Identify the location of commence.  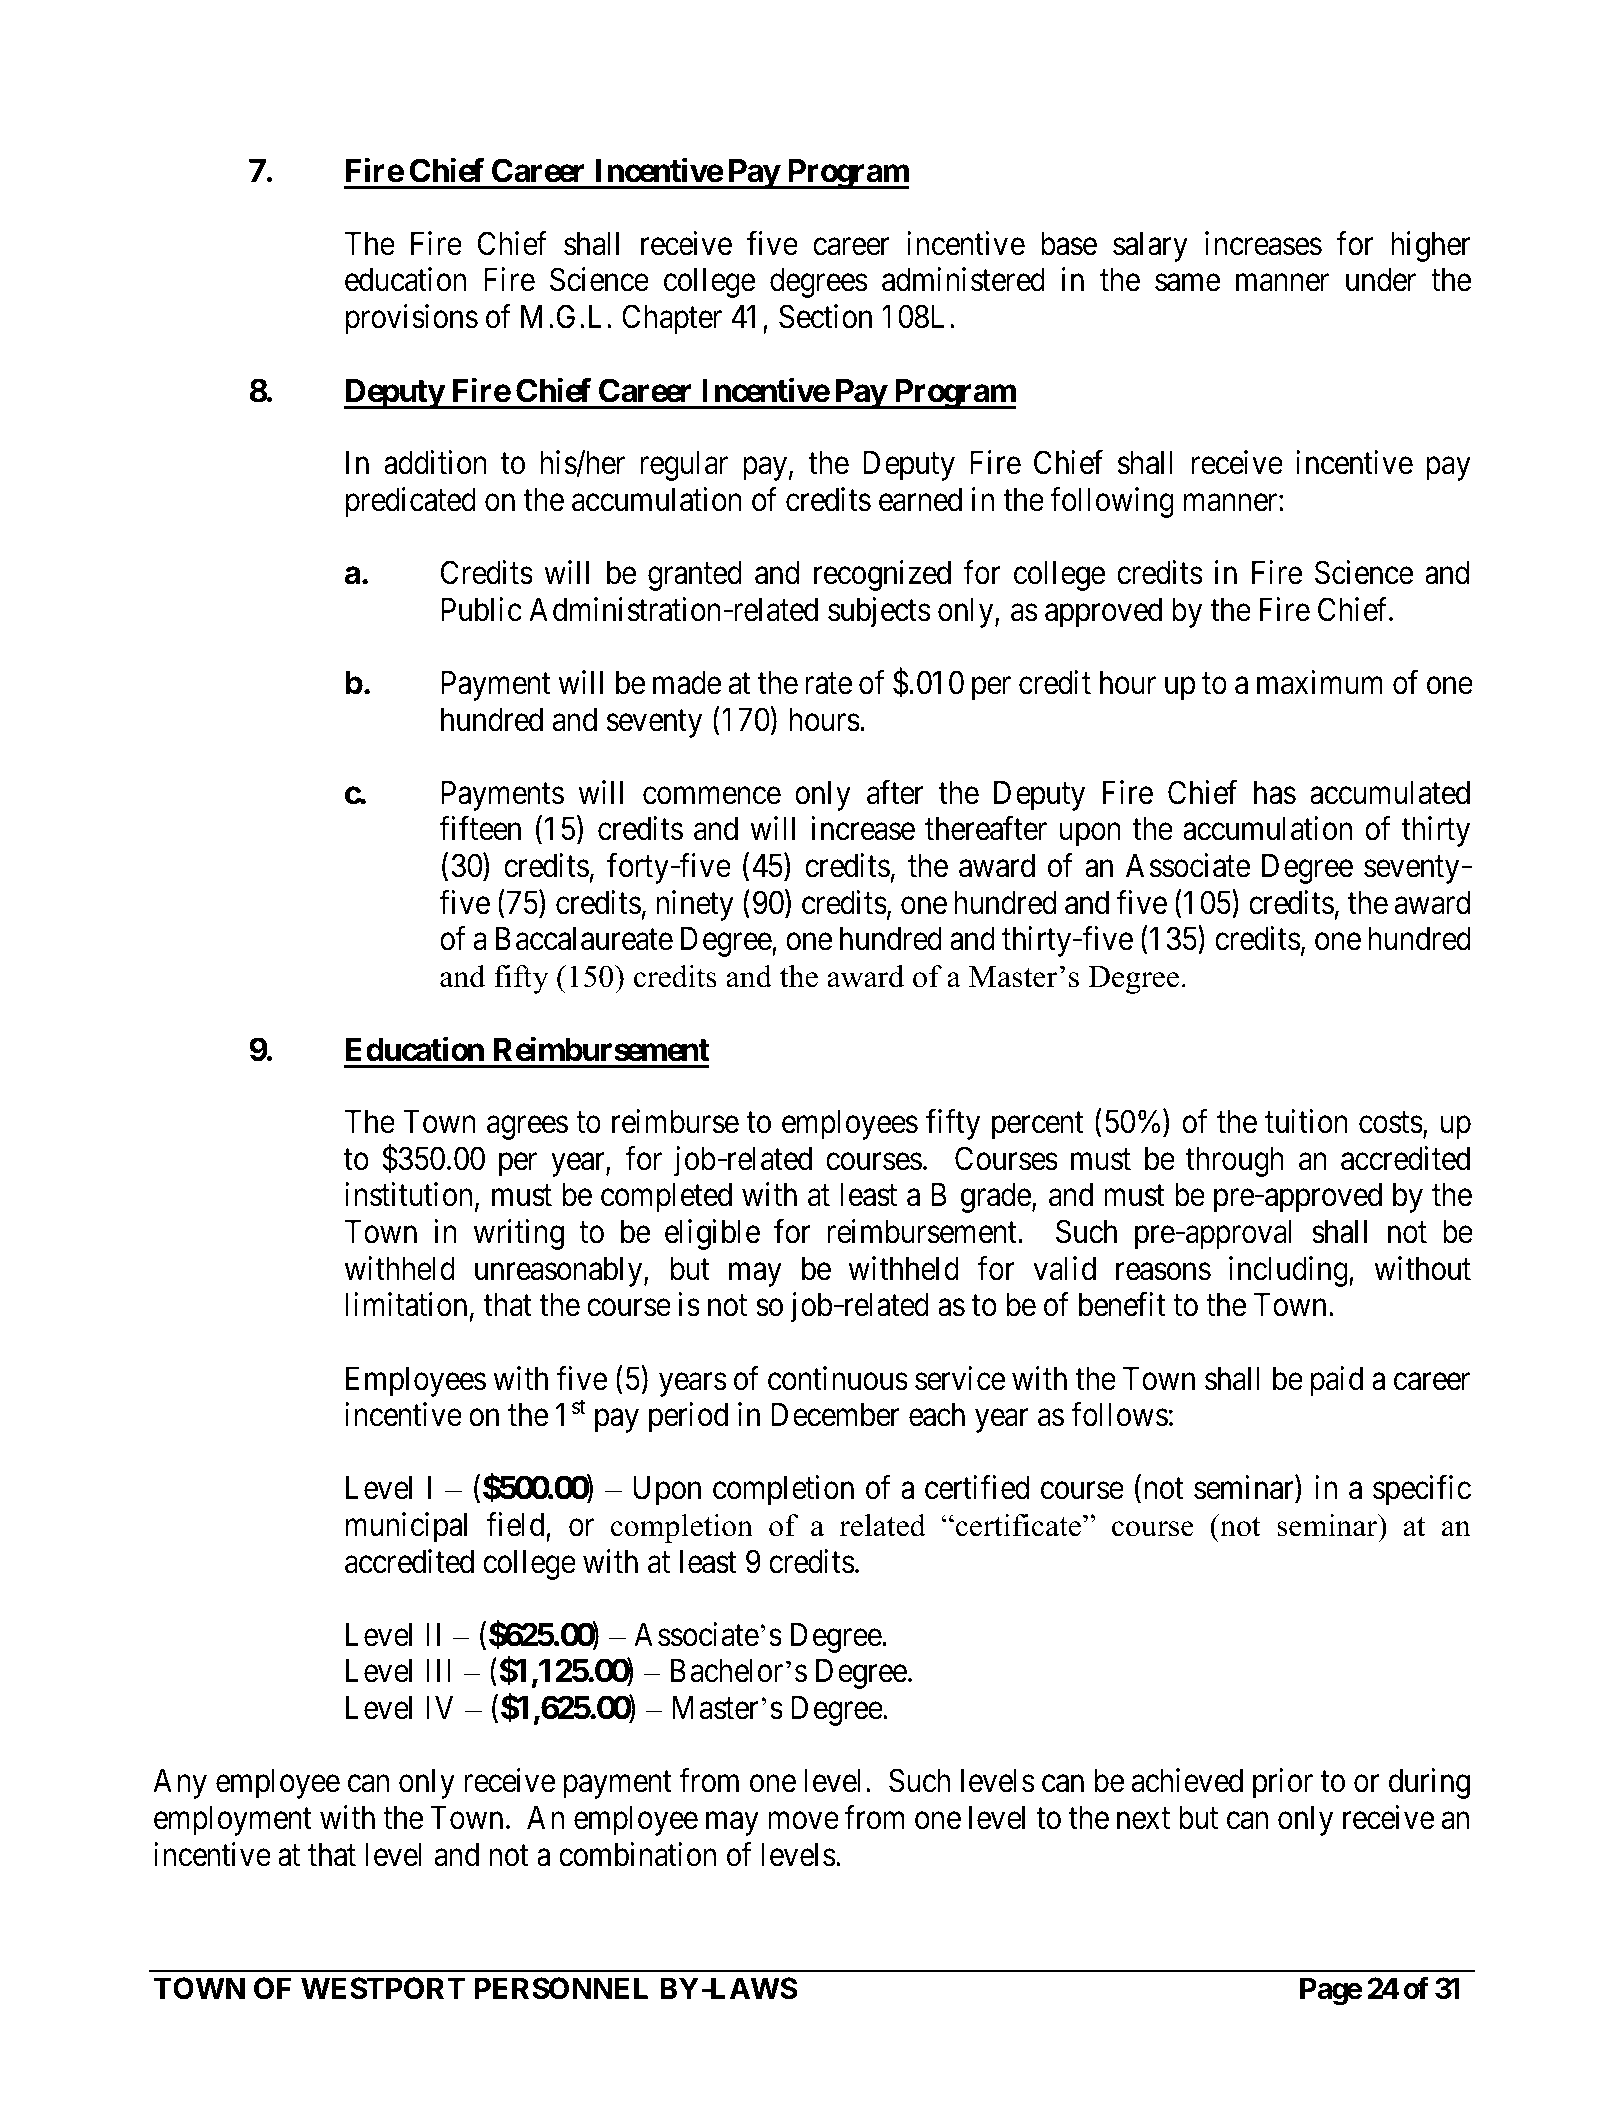
(712, 796).
